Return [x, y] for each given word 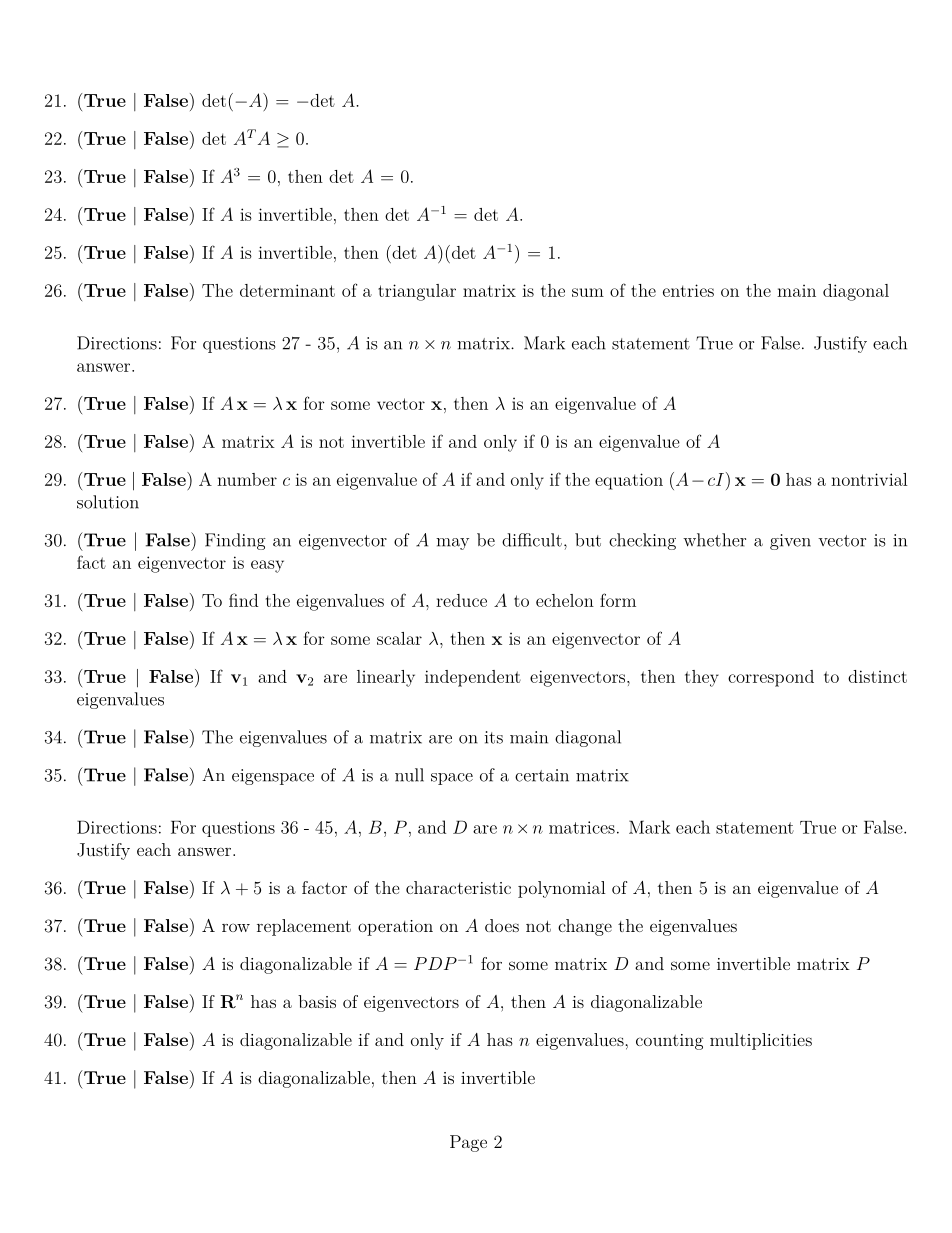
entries [688, 290]
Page [468, 1143]
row [236, 927]
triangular [417, 292]
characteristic [458, 887]
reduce [461, 600]
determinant [287, 290]
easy [267, 566]
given [790, 542]
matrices [582, 827]
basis [317, 1001]
